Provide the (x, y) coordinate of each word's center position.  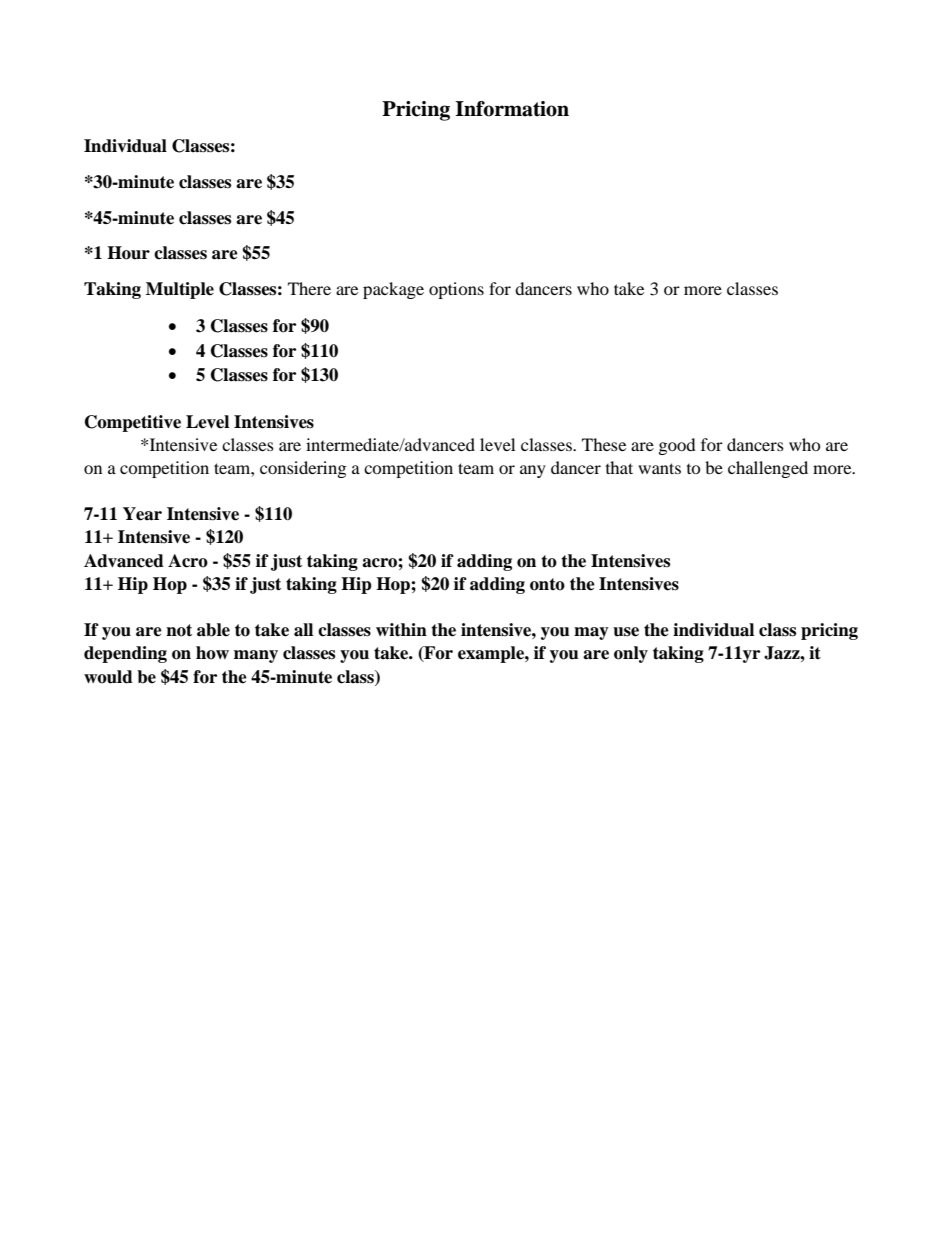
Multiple (180, 290)
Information (512, 109)
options (456, 290)
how (212, 653)
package (393, 290)
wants (659, 468)
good (677, 446)
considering (303, 469)
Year (142, 514)
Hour (128, 253)
